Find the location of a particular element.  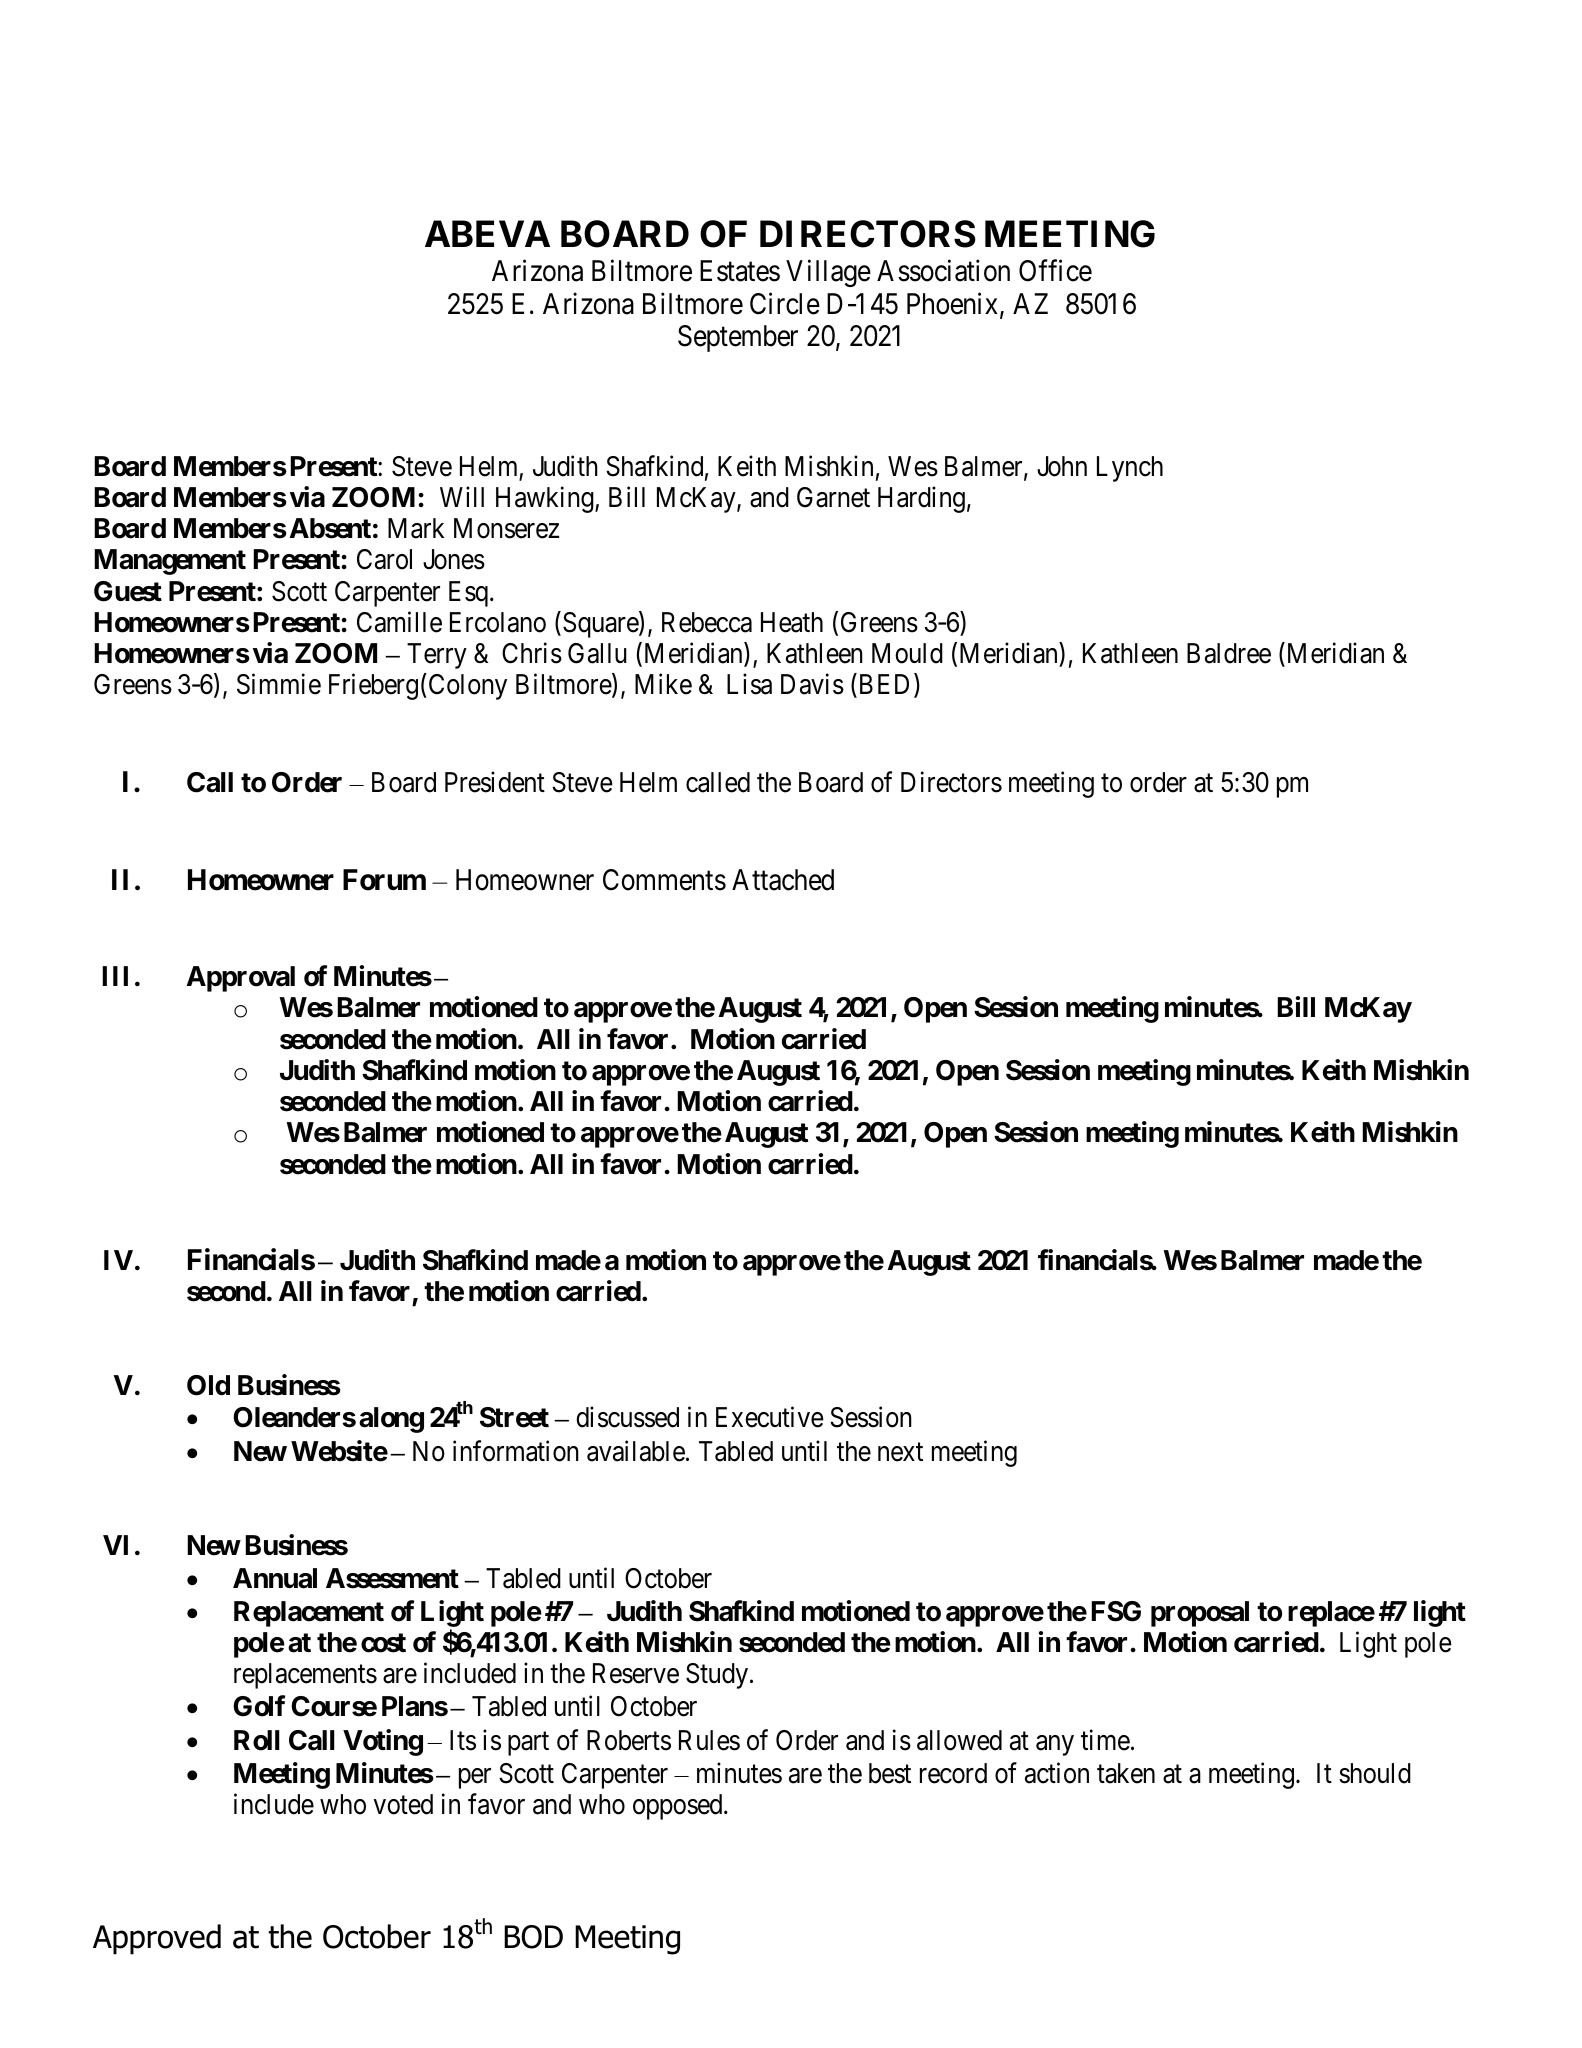

Executive is located at coordinates (770, 1417).
